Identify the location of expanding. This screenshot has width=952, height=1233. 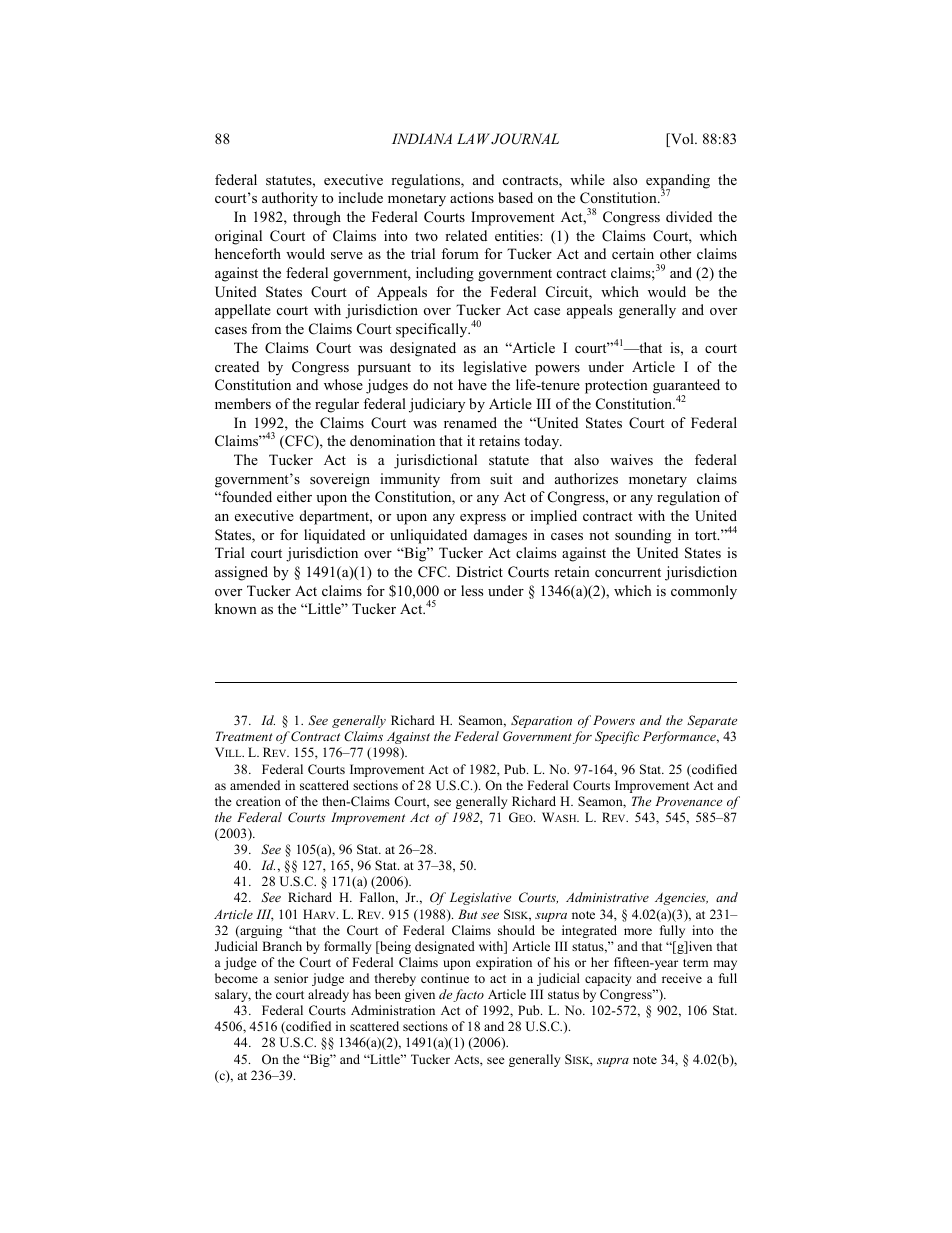
(678, 182).
